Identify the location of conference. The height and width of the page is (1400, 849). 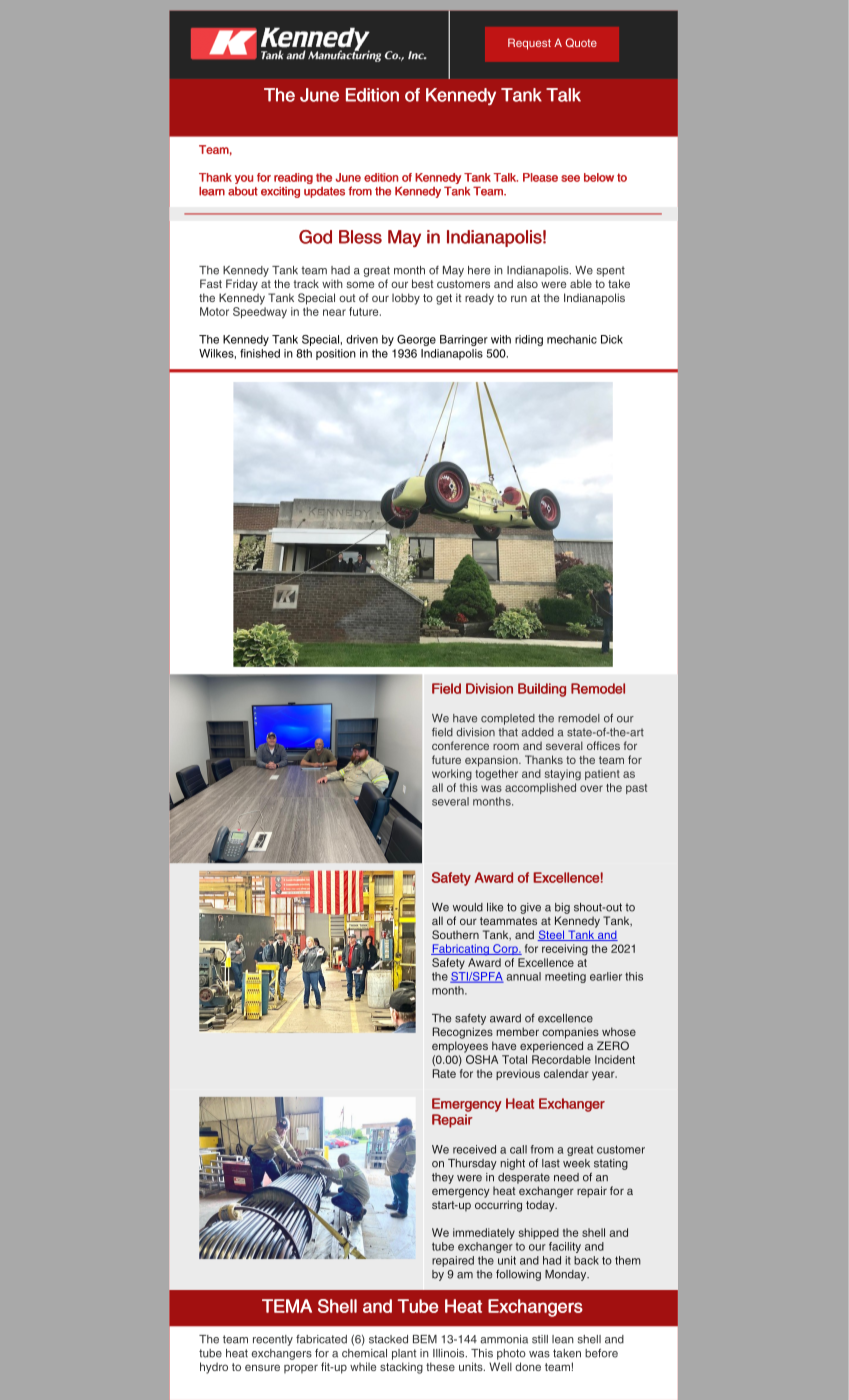
(460, 745).
